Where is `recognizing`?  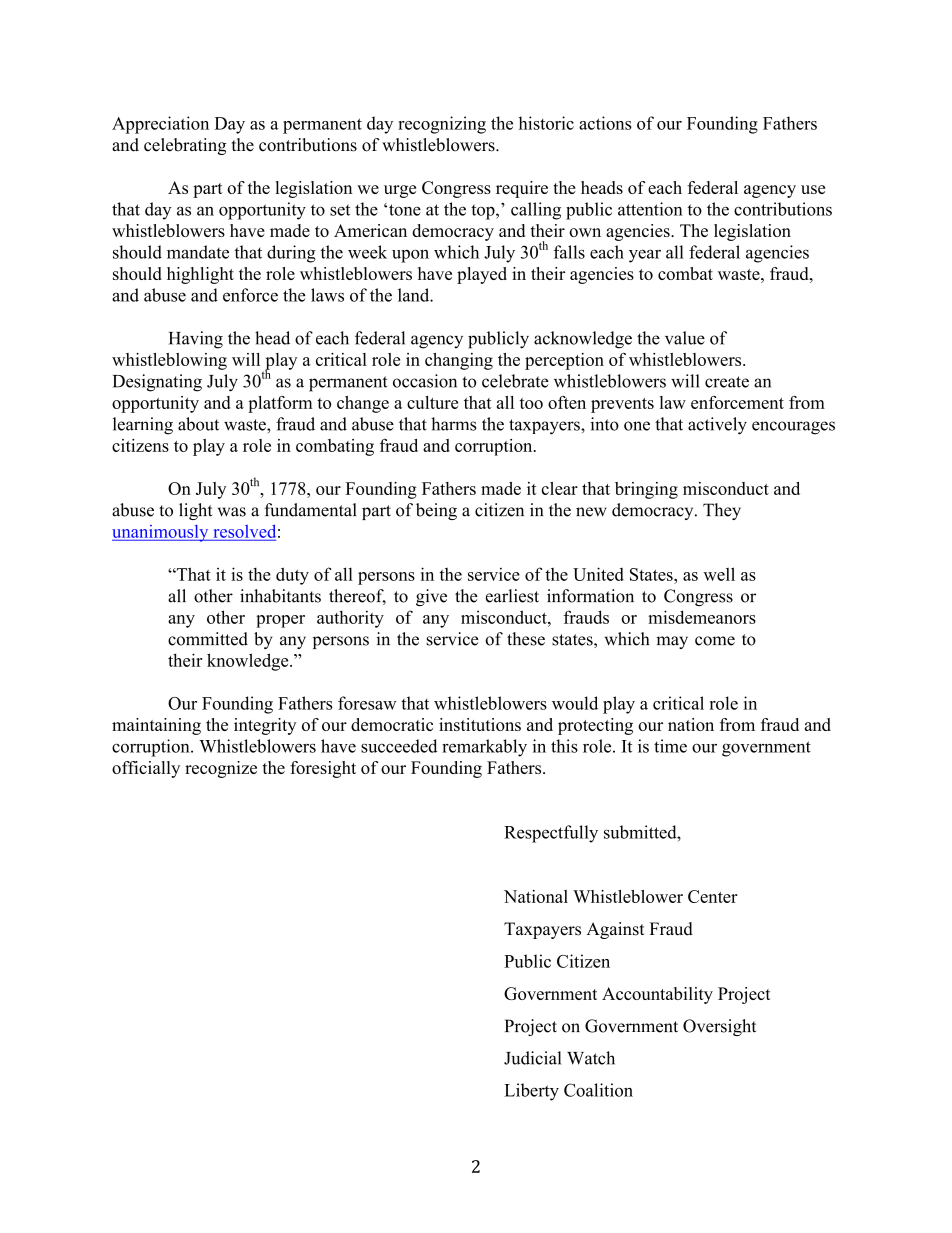
recognizing is located at coordinates (442, 125).
